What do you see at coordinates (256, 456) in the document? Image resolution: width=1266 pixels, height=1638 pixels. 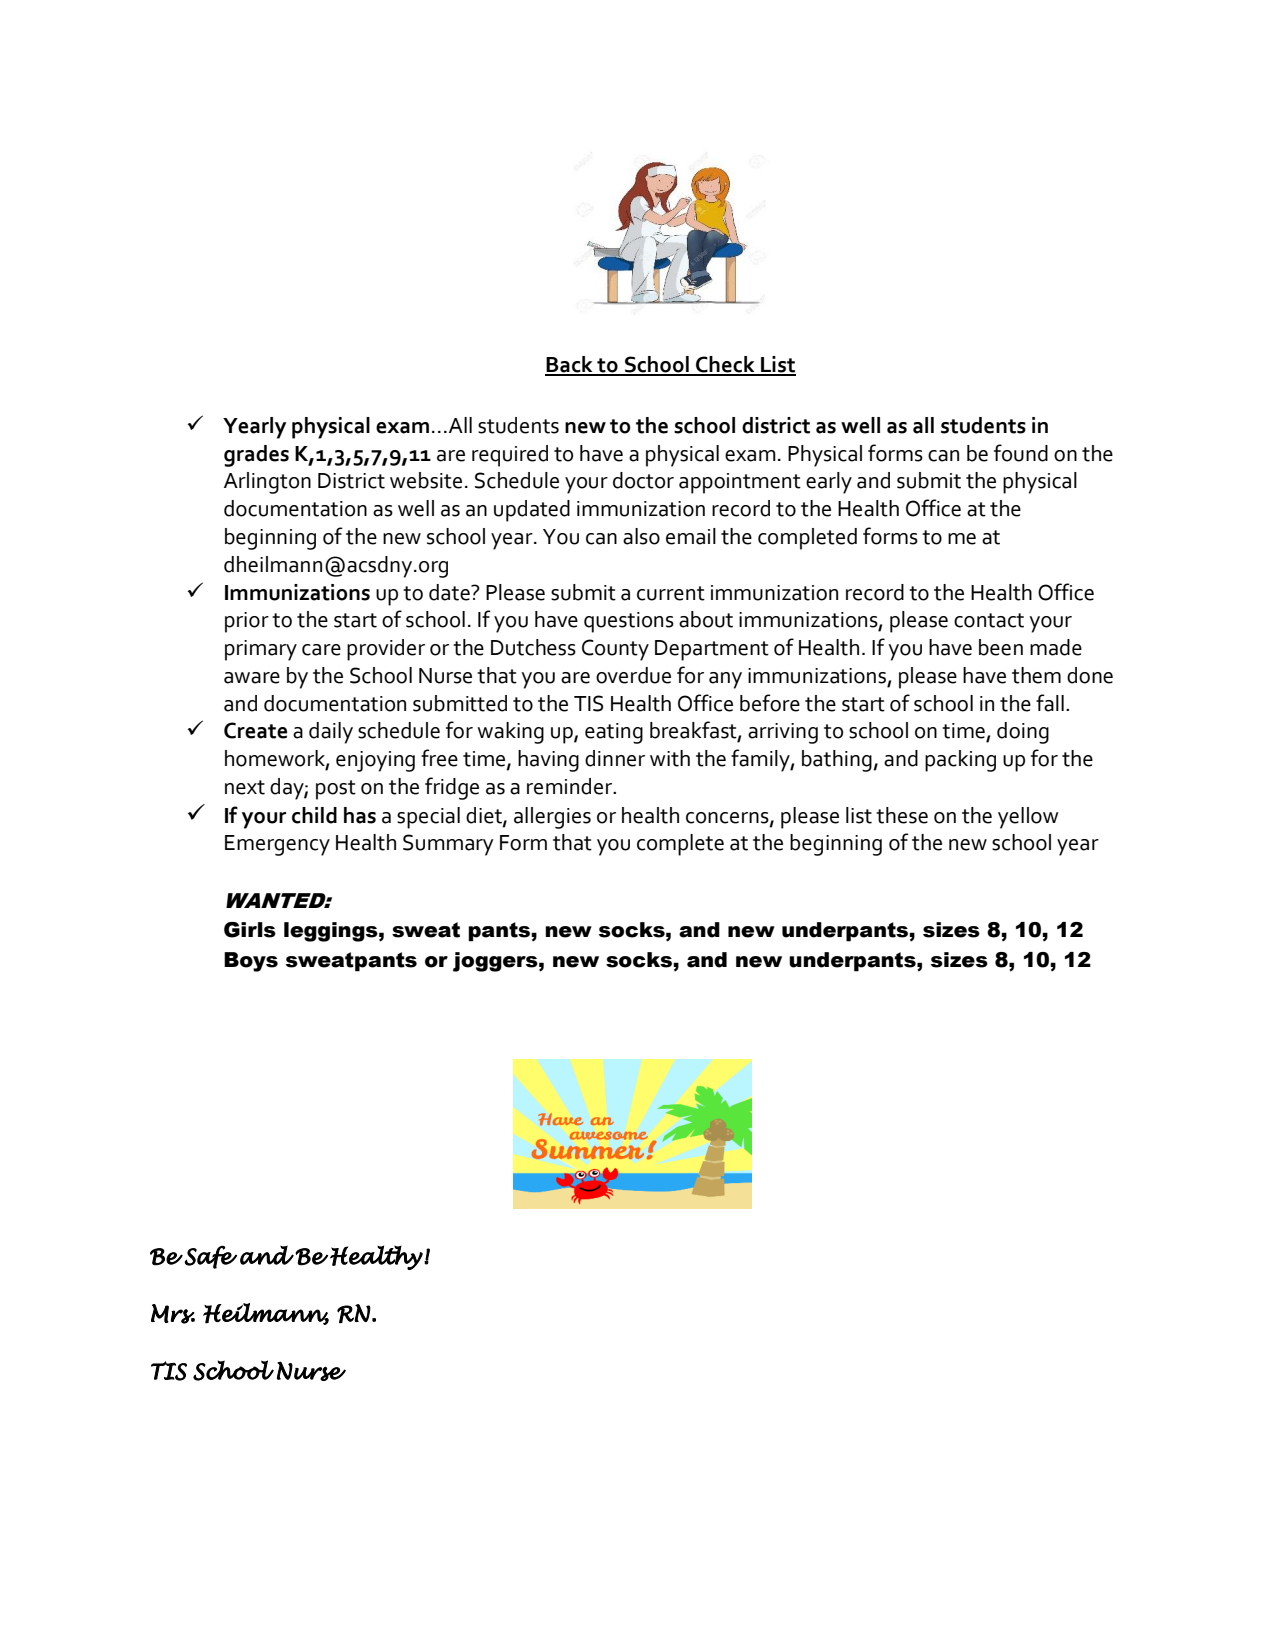 I see `grades` at bounding box center [256, 456].
